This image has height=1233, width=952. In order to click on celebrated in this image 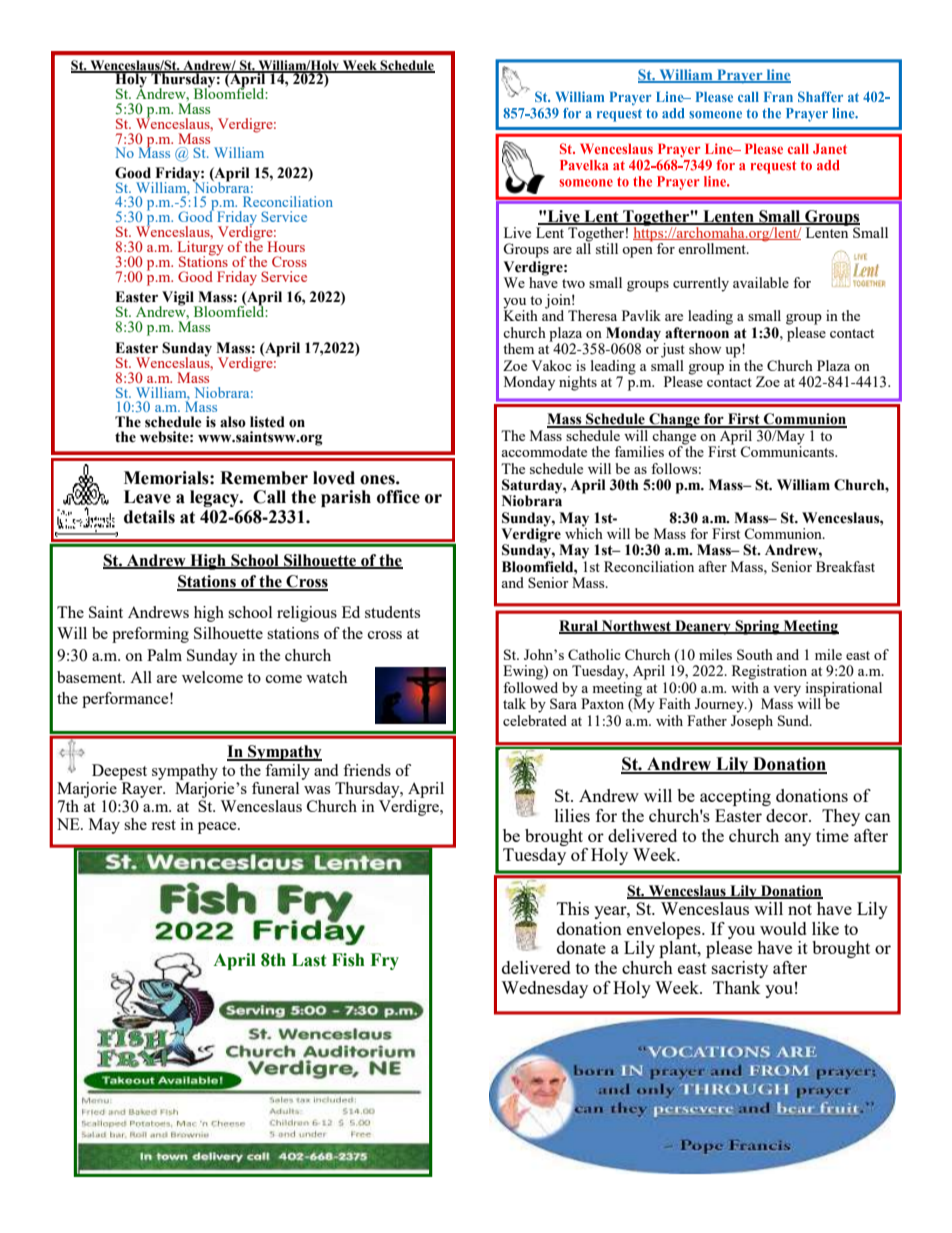, I will do `click(535, 720)`.
